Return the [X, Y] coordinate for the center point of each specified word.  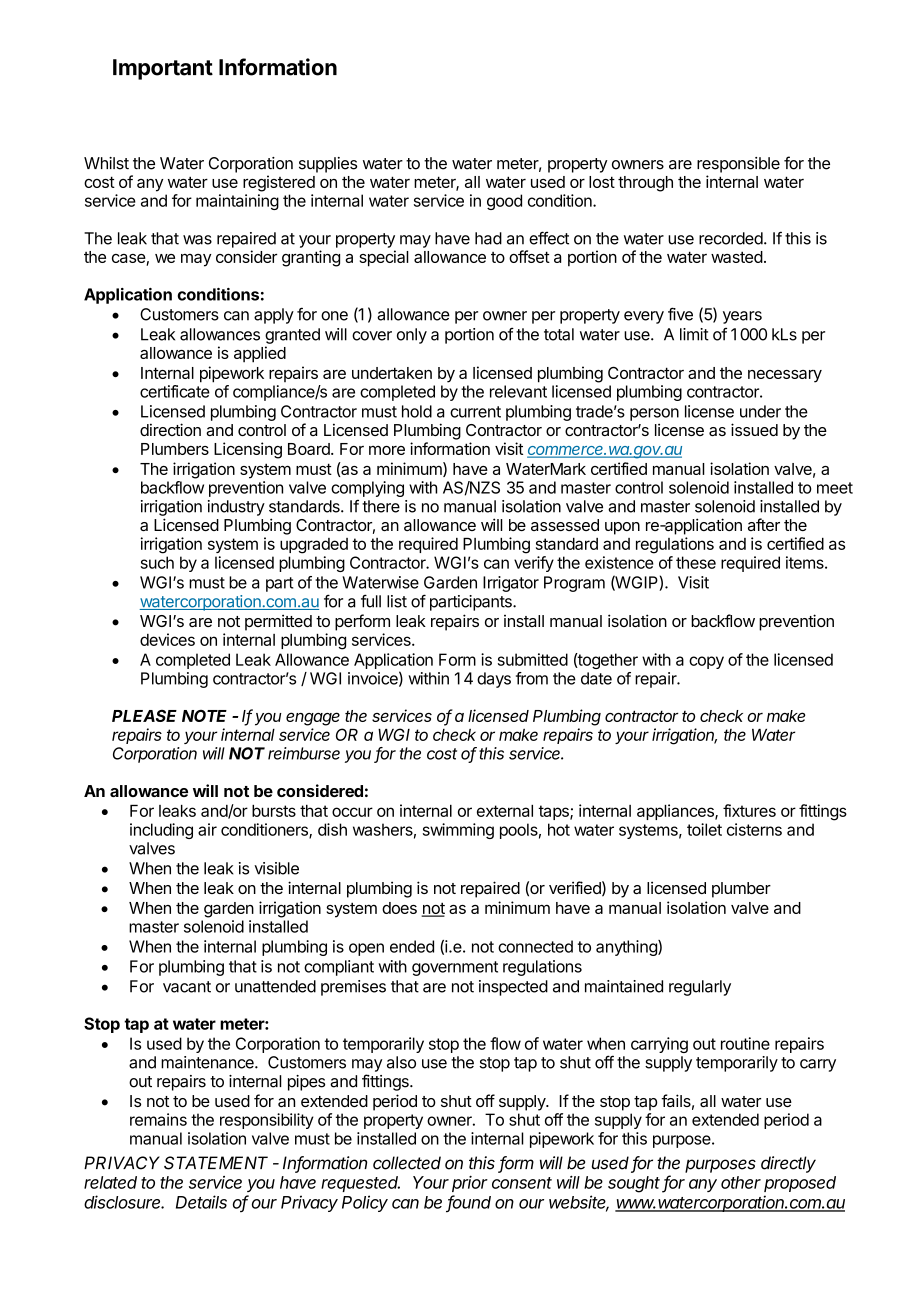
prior [470, 1184]
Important [163, 69]
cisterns [754, 829]
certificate [175, 391]
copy [706, 662]
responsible [738, 165]
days [494, 680]
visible [276, 868]
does [399, 908]
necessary [785, 376]
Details [201, 1202]
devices [167, 639]
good [504, 202]
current [475, 412]
